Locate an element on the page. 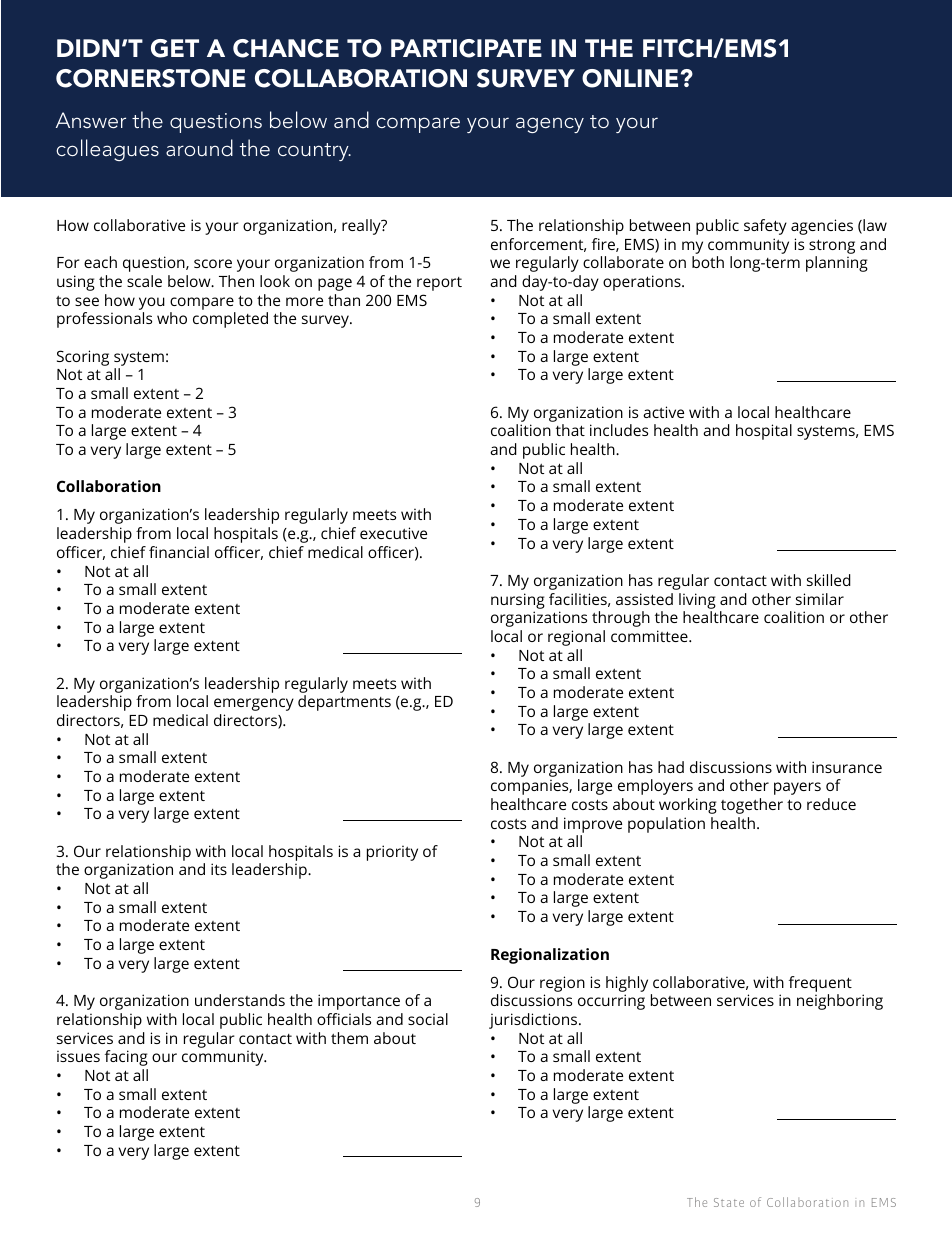 The image size is (952, 1233). priority is located at coordinates (392, 853).
